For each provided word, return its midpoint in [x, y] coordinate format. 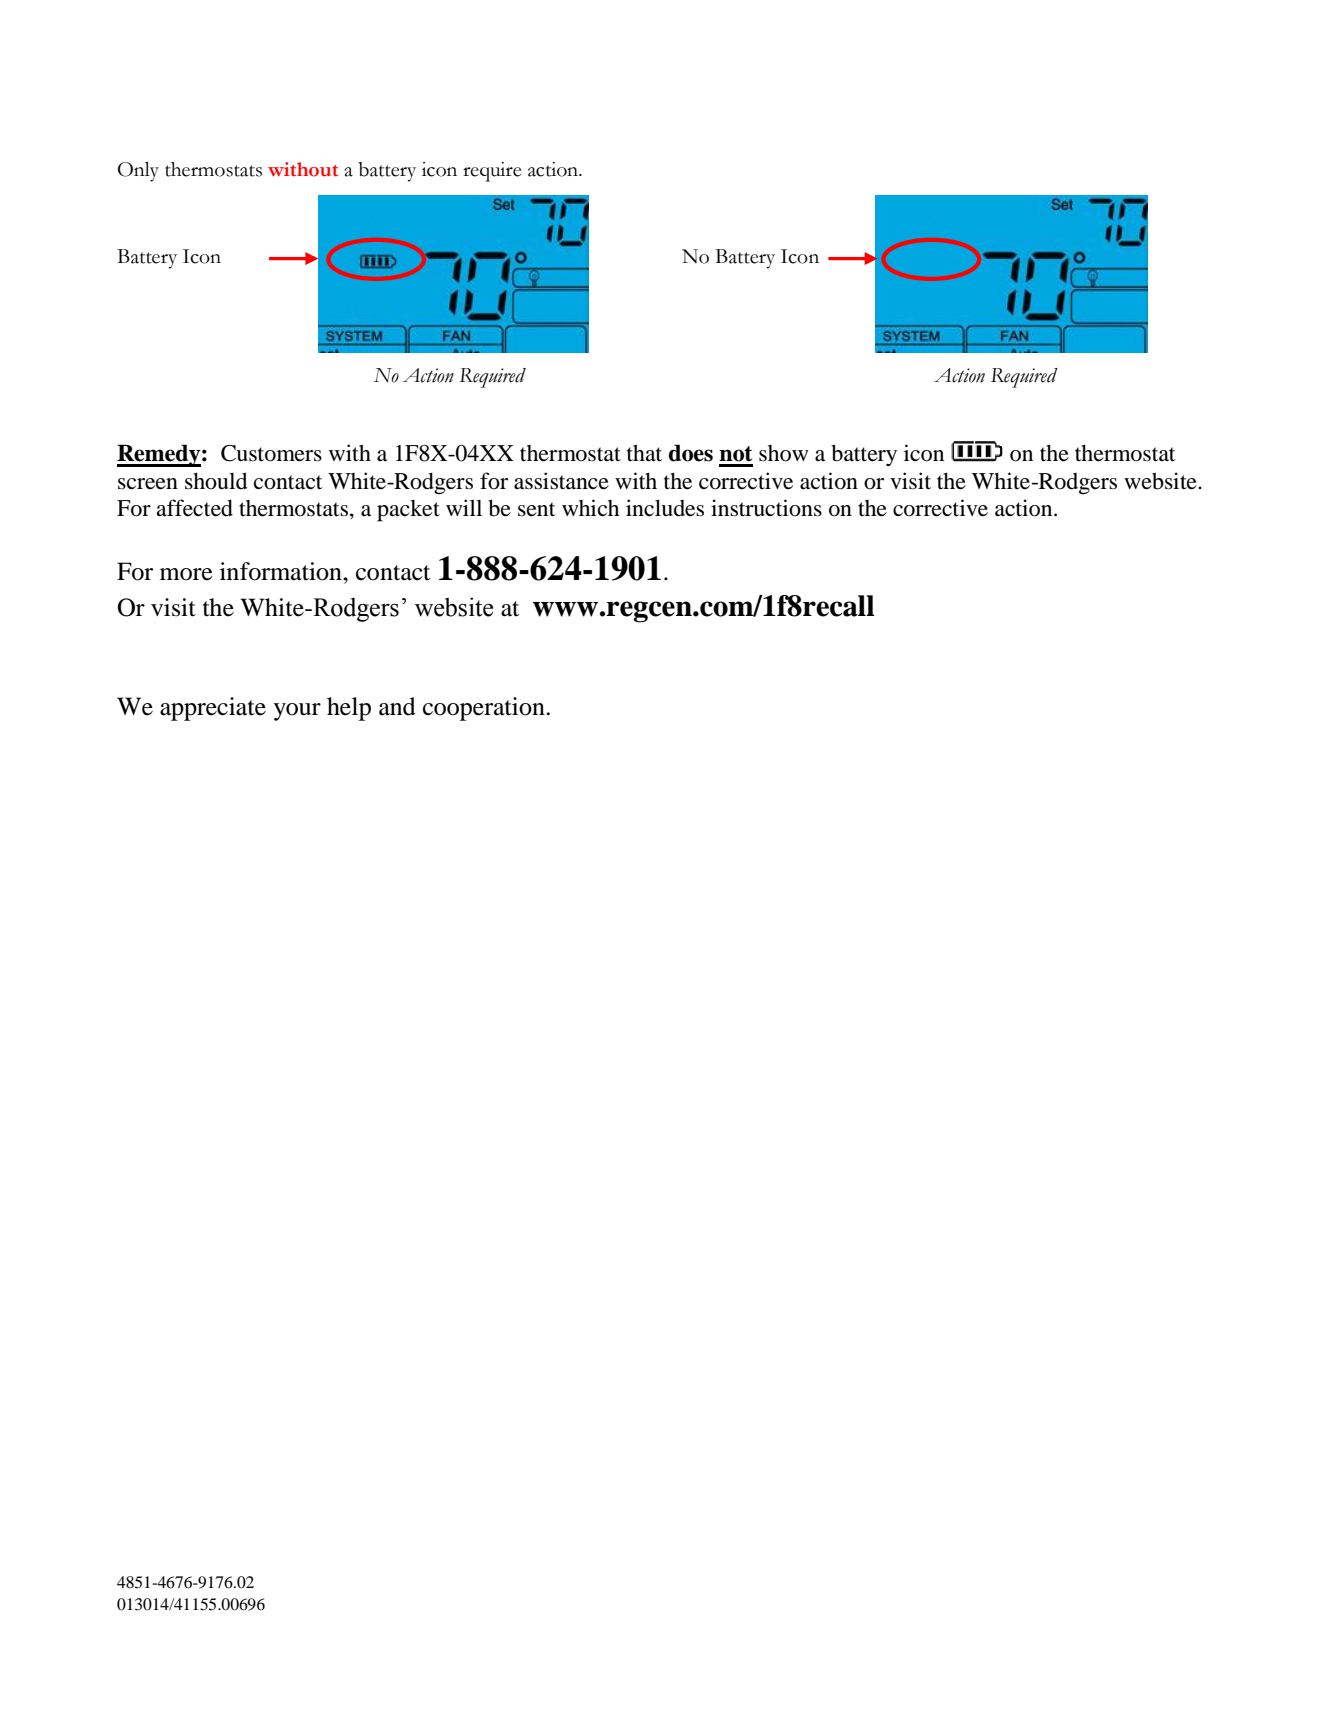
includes [665, 508]
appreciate [213, 709]
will [464, 507]
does [691, 453]
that [644, 453]
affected [194, 508]
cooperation [485, 709]
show [783, 453]
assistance [561, 481]
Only [138, 172]
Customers [271, 453]
